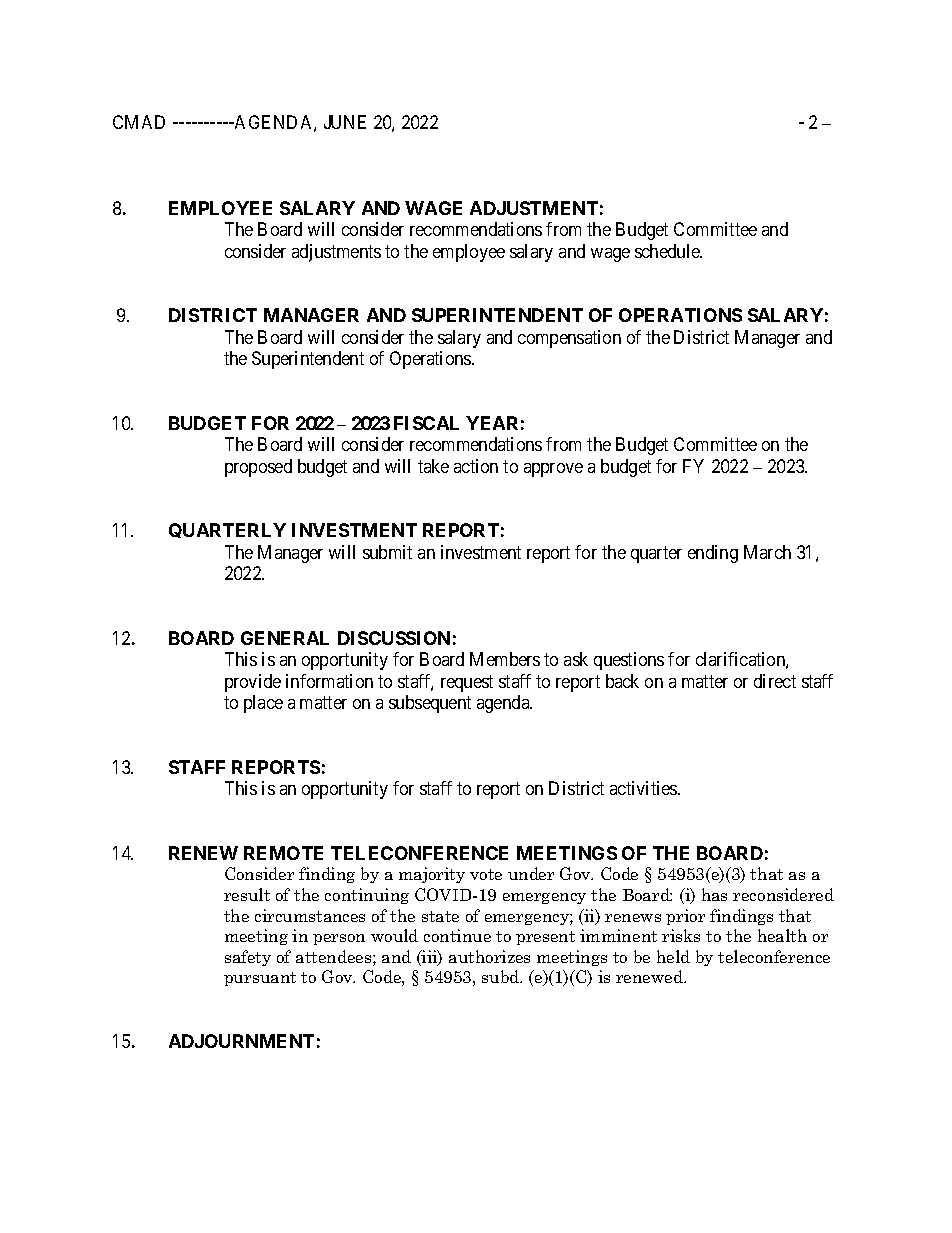 The image size is (952, 1233). Describe the element at coordinates (673, 956) in the document. I see `held` at that location.
